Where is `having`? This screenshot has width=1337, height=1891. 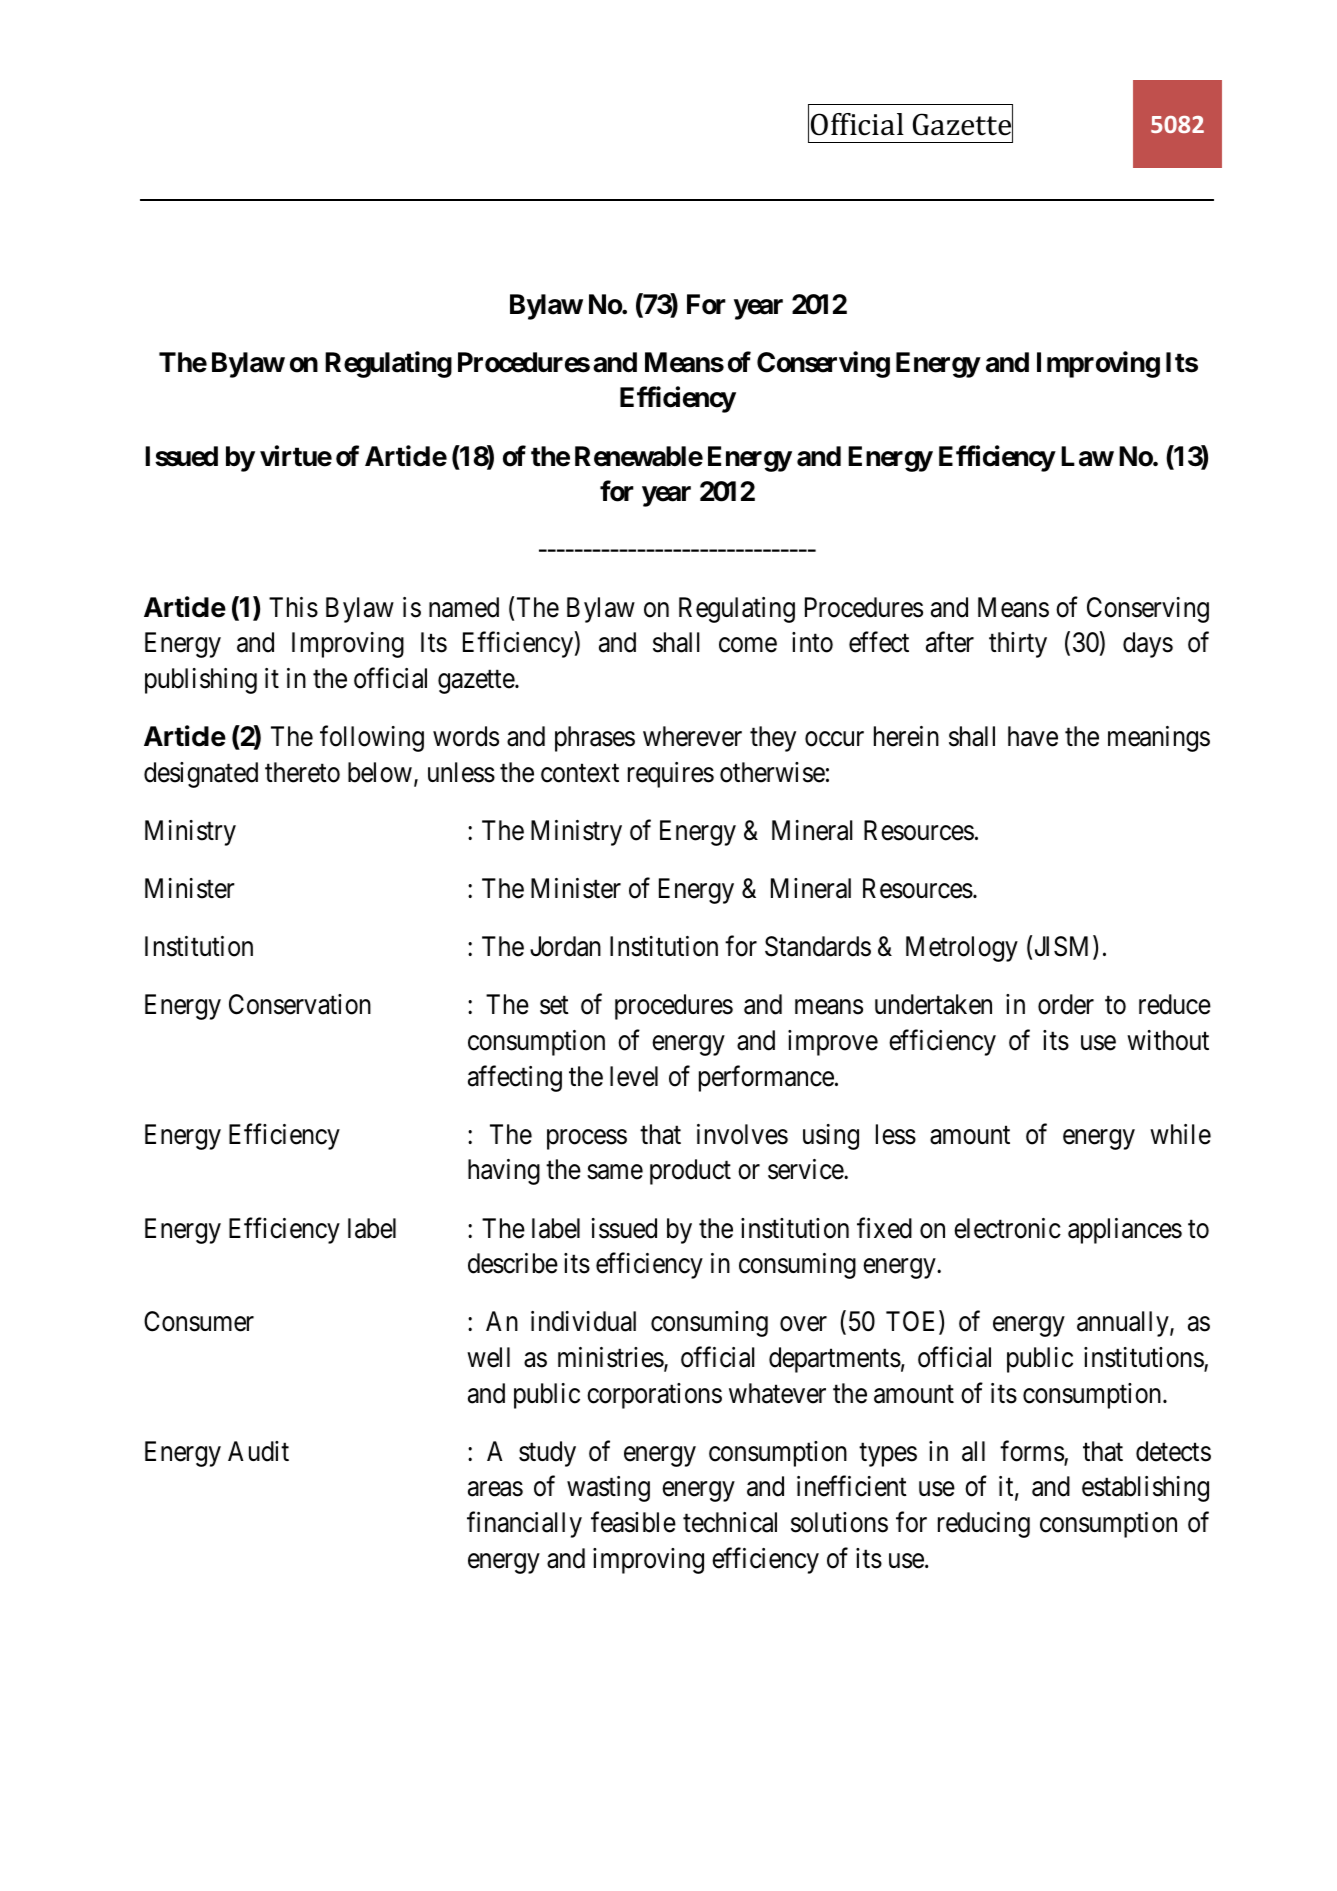
having is located at coordinates (504, 1172).
